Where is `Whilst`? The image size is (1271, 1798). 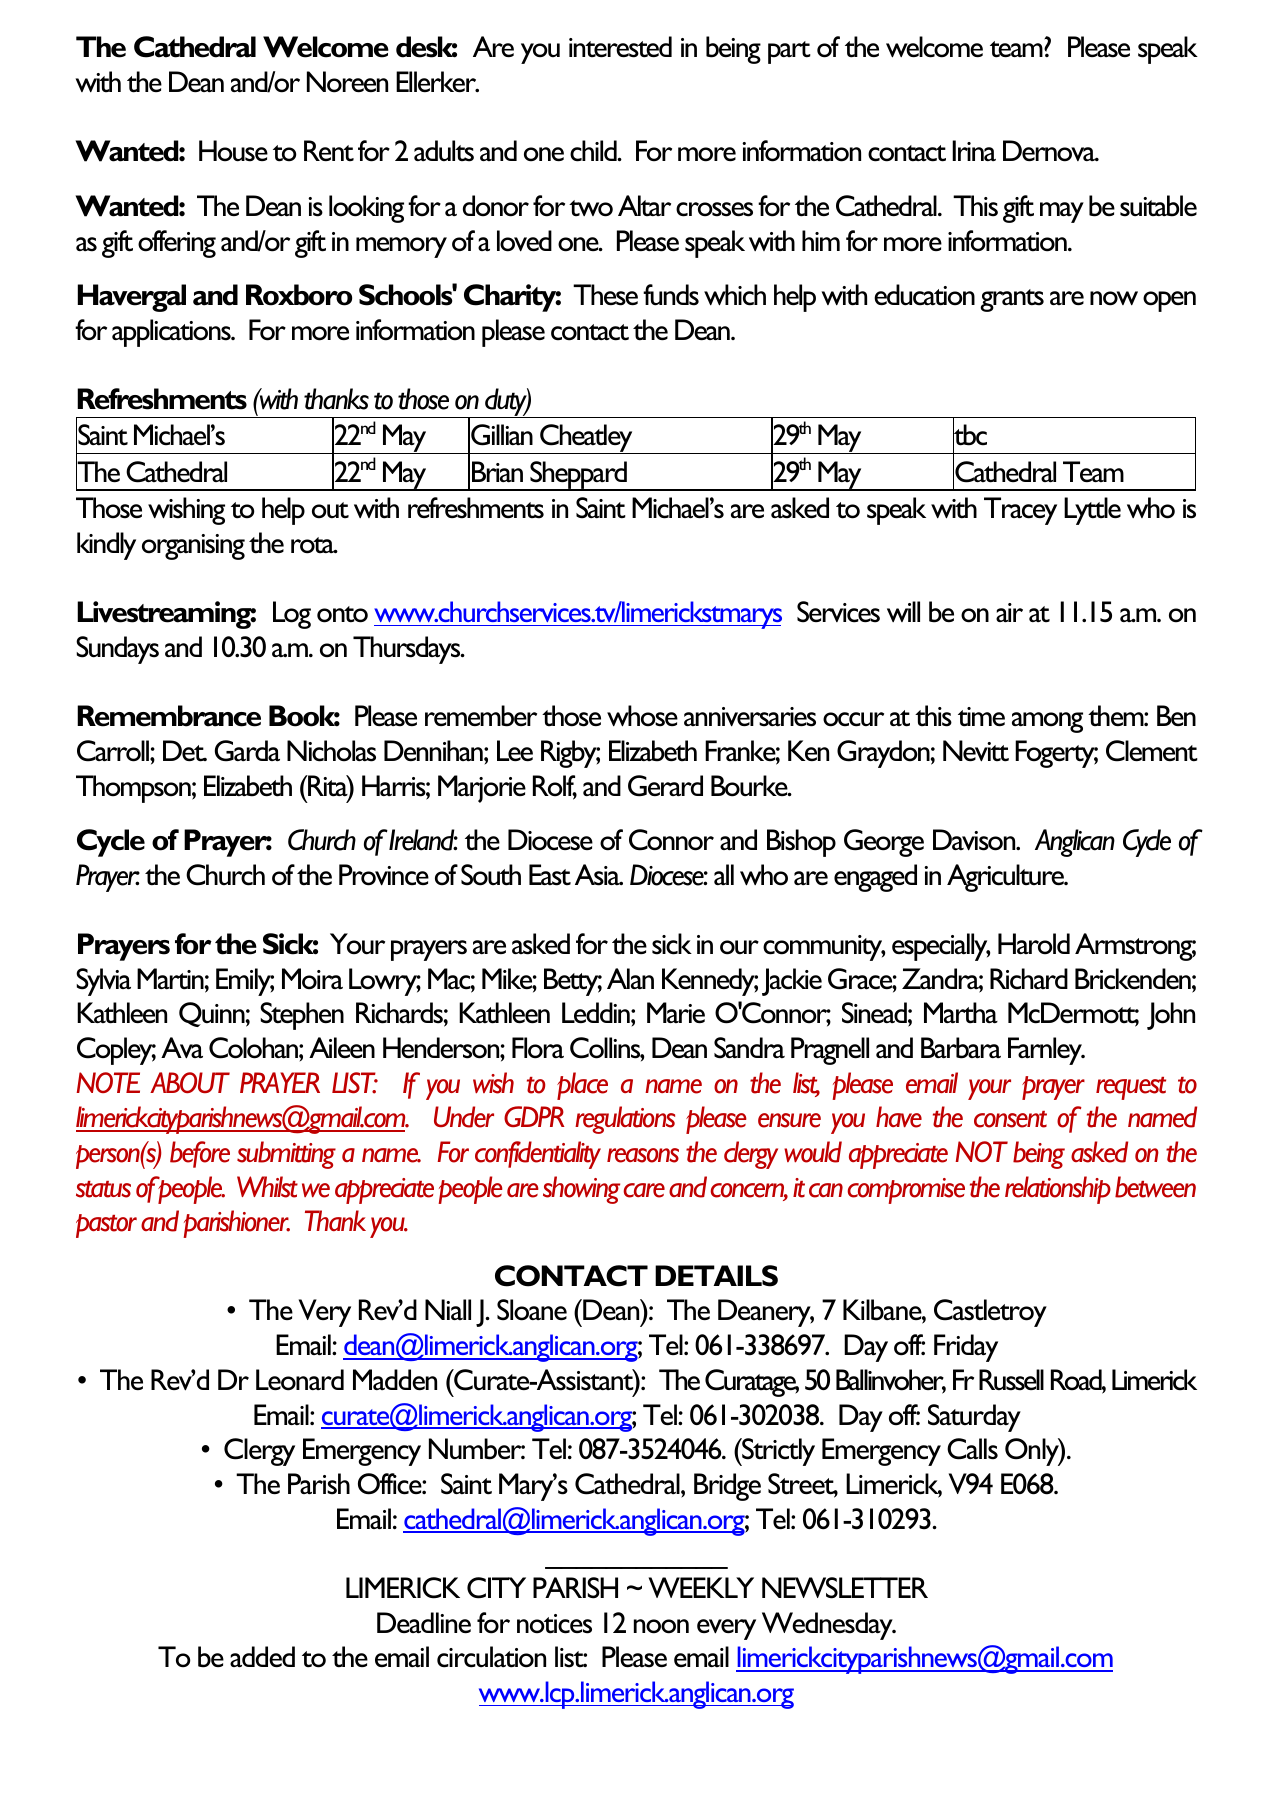
Whilst is located at coordinates (267, 1187).
